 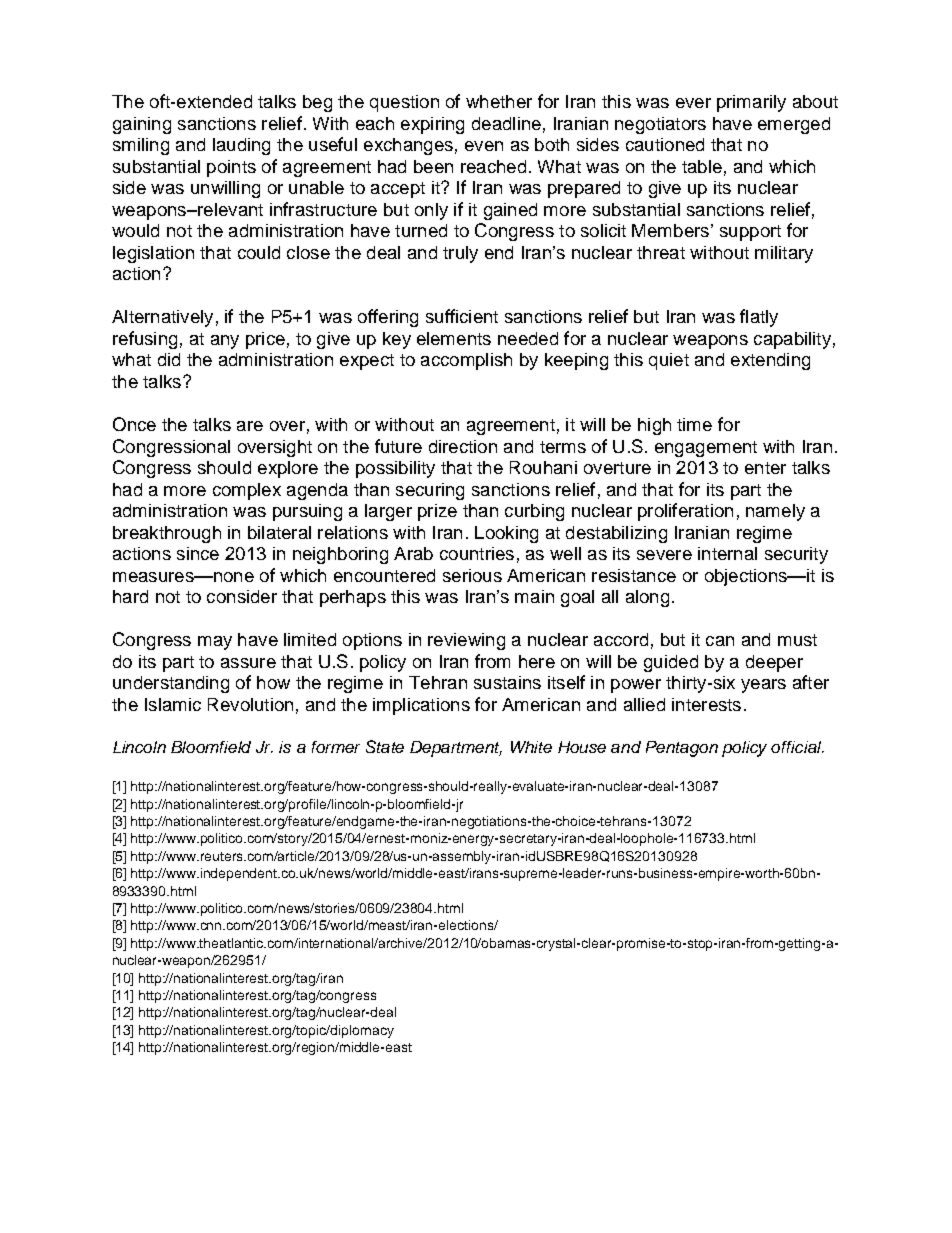 I want to click on Revolution, so click(x=250, y=704).
